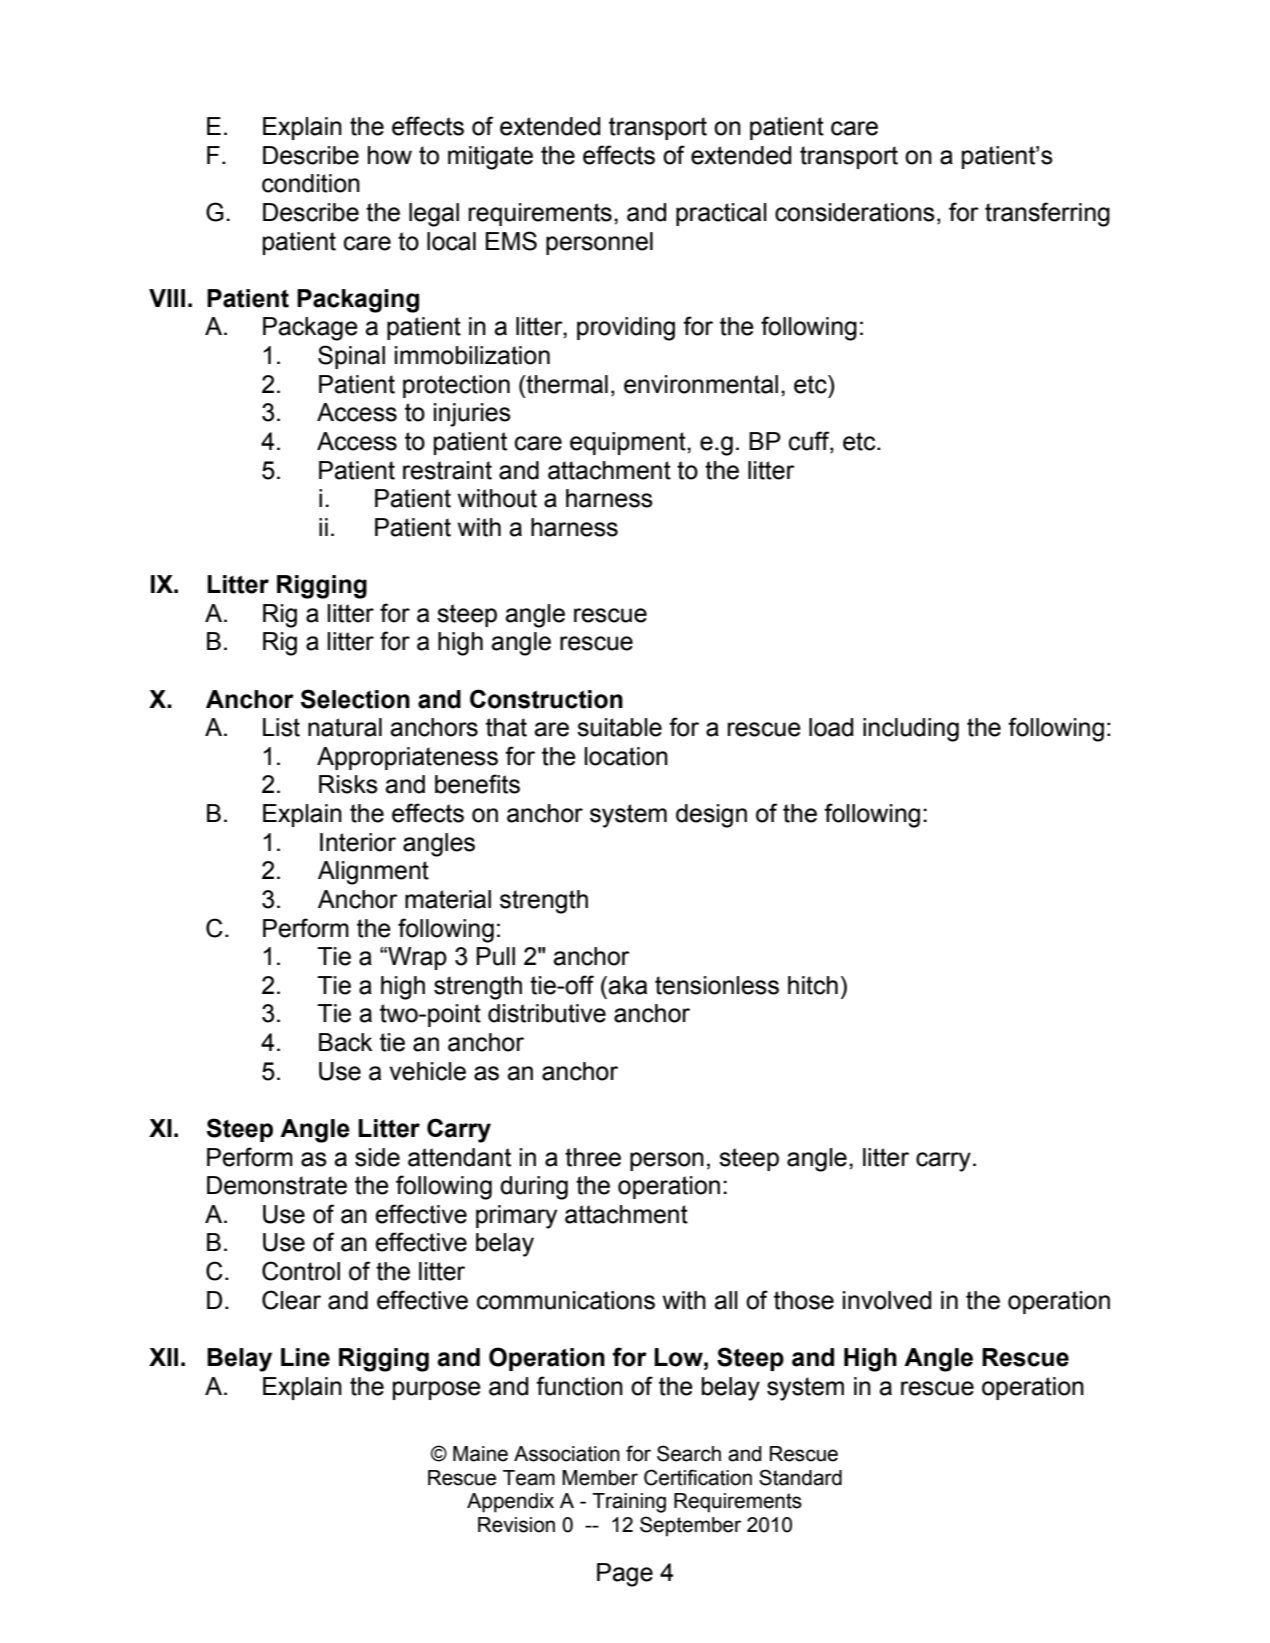  I want to click on Line, so click(305, 1357).
